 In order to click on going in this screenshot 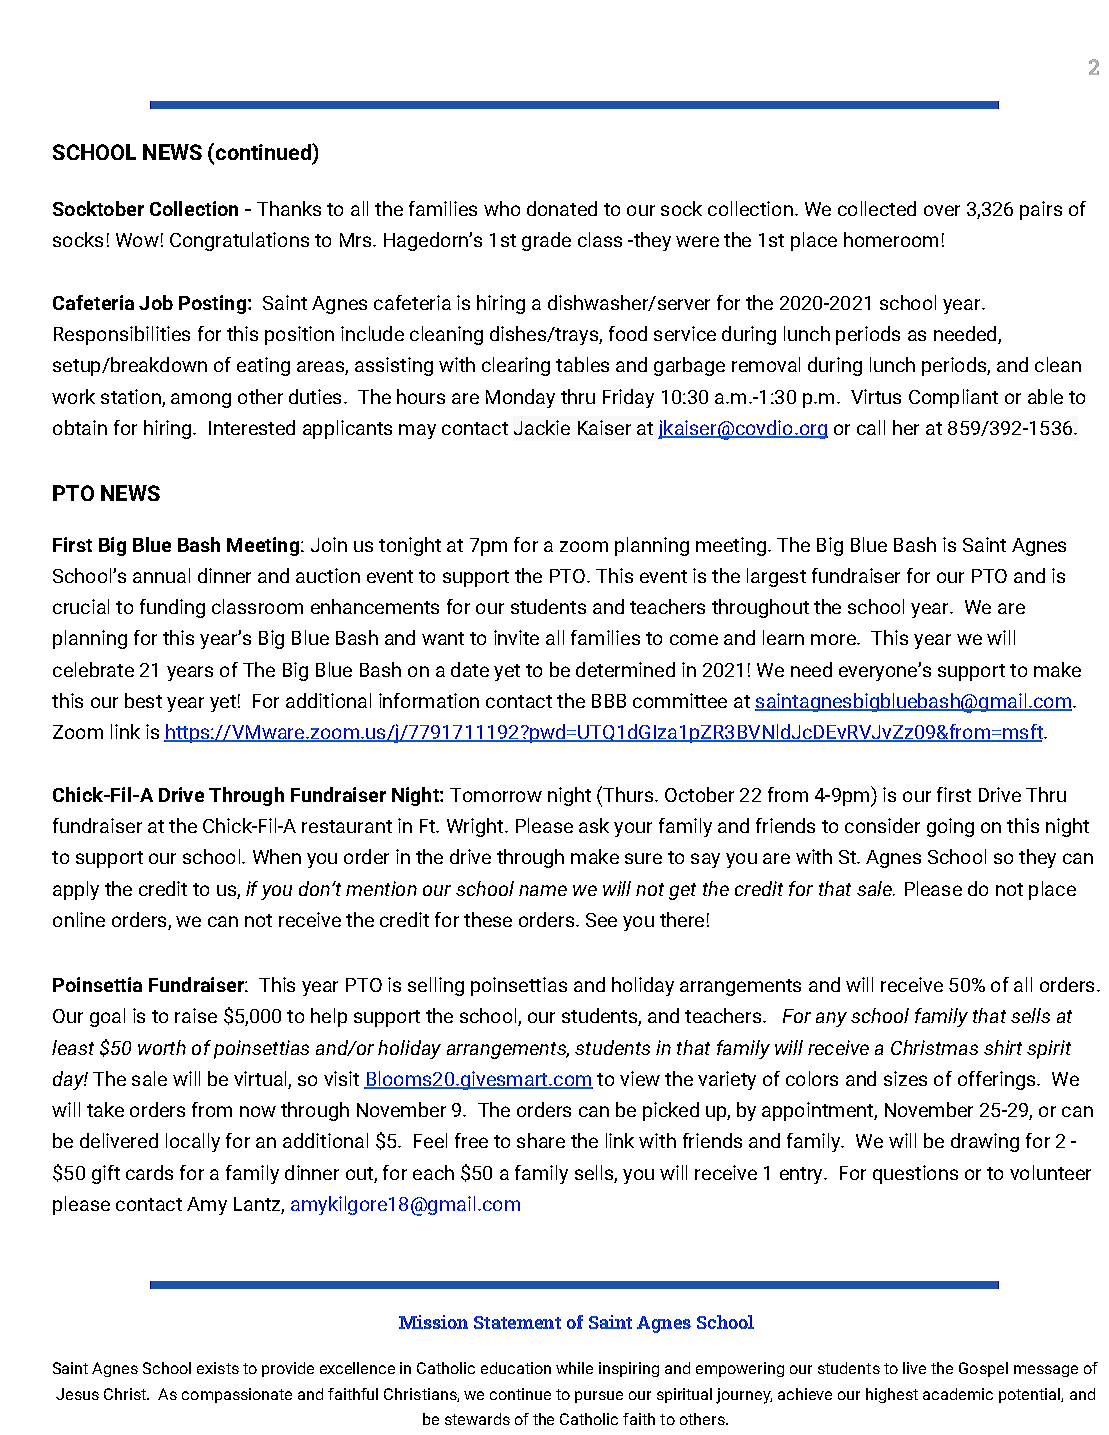, I will do `click(950, 827)`.
